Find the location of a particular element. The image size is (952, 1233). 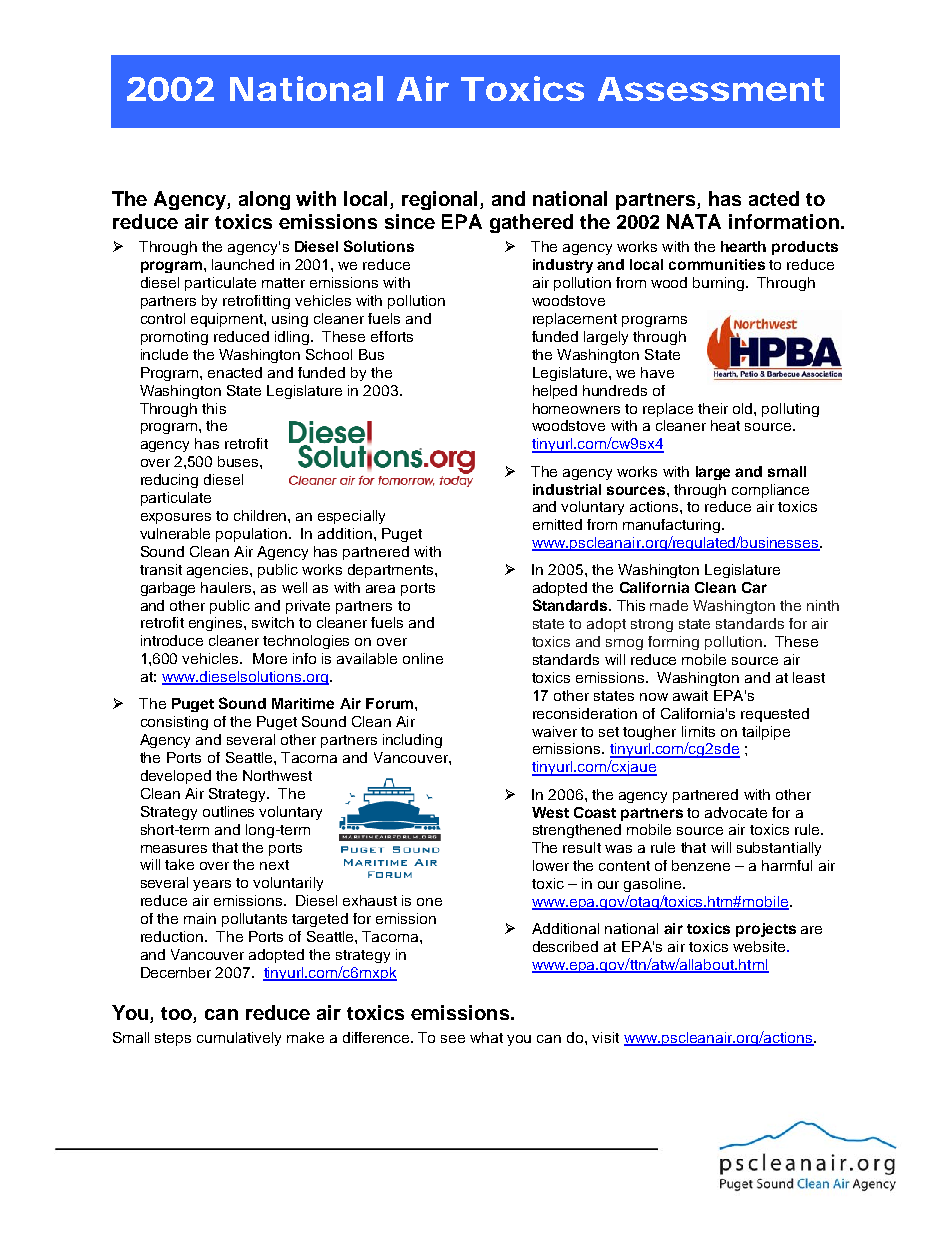

Assessment is located at coordinates (711, 89).
